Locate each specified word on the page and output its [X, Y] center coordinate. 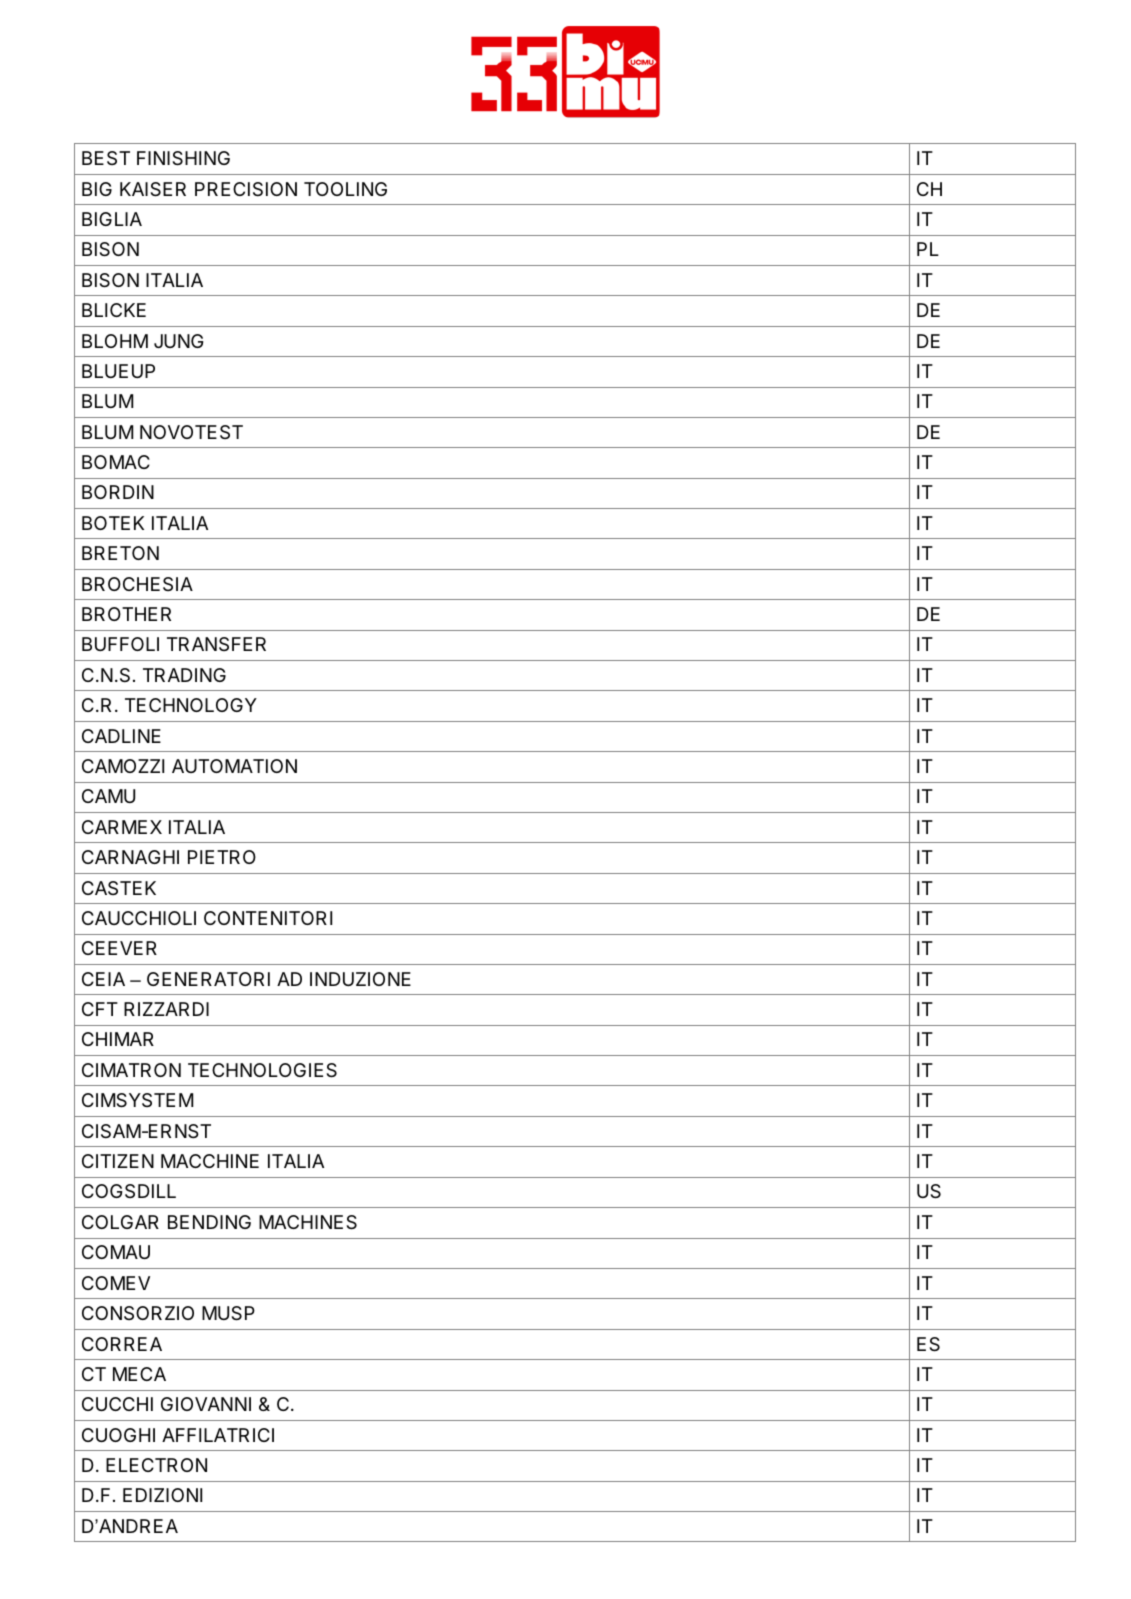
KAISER [153, 189]
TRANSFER [216, 644]
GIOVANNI [206, 1404]
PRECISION [246, 189]
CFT [100, 1009]
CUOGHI [118, 1435]
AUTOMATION [234, 766]
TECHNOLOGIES [262, 1070]
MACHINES [308, 1222]
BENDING [209, 1222]
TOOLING [345, 189]
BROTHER [126, 614]
